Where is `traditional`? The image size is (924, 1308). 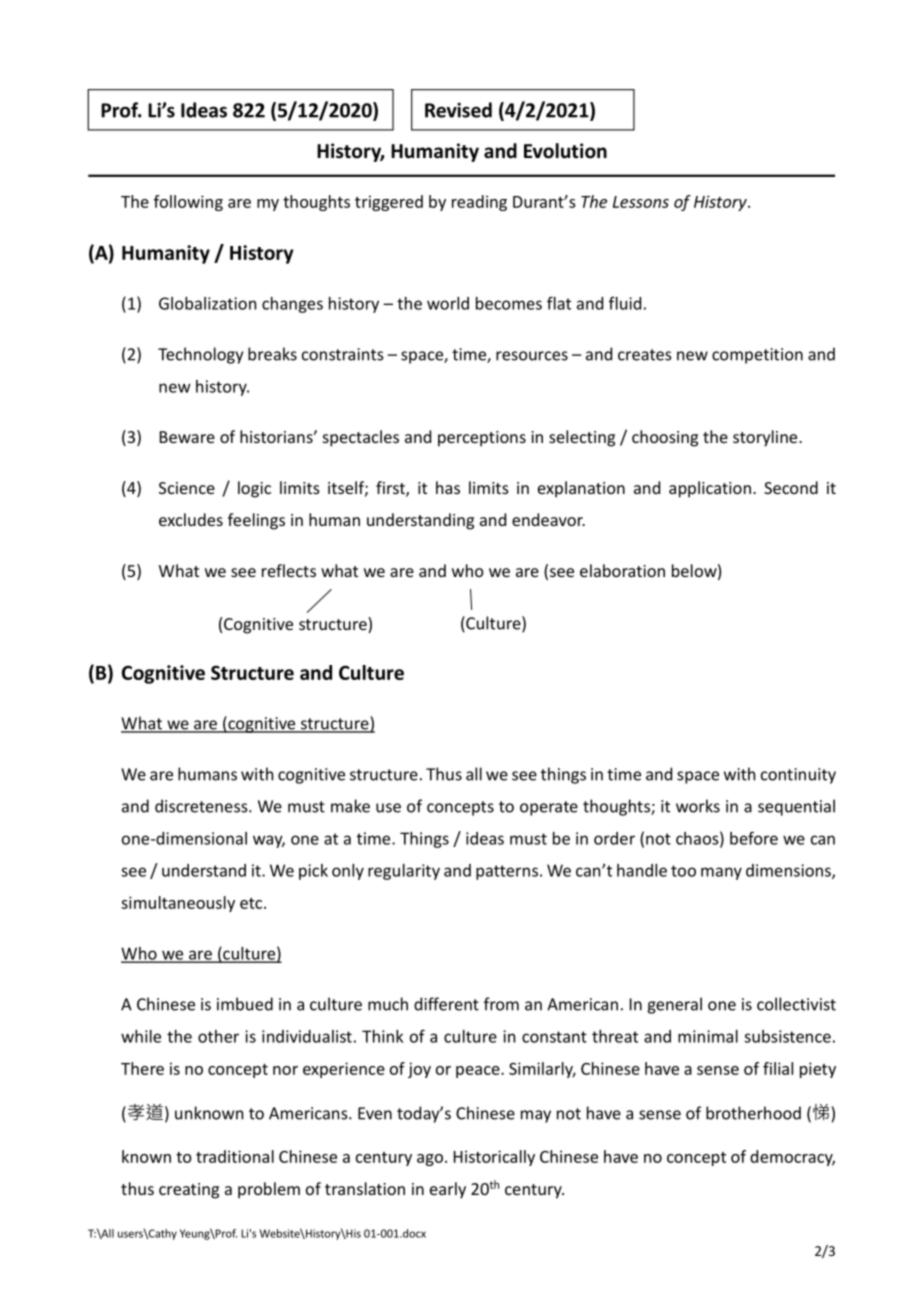 traditional is located at coordinates (235, 1156).
